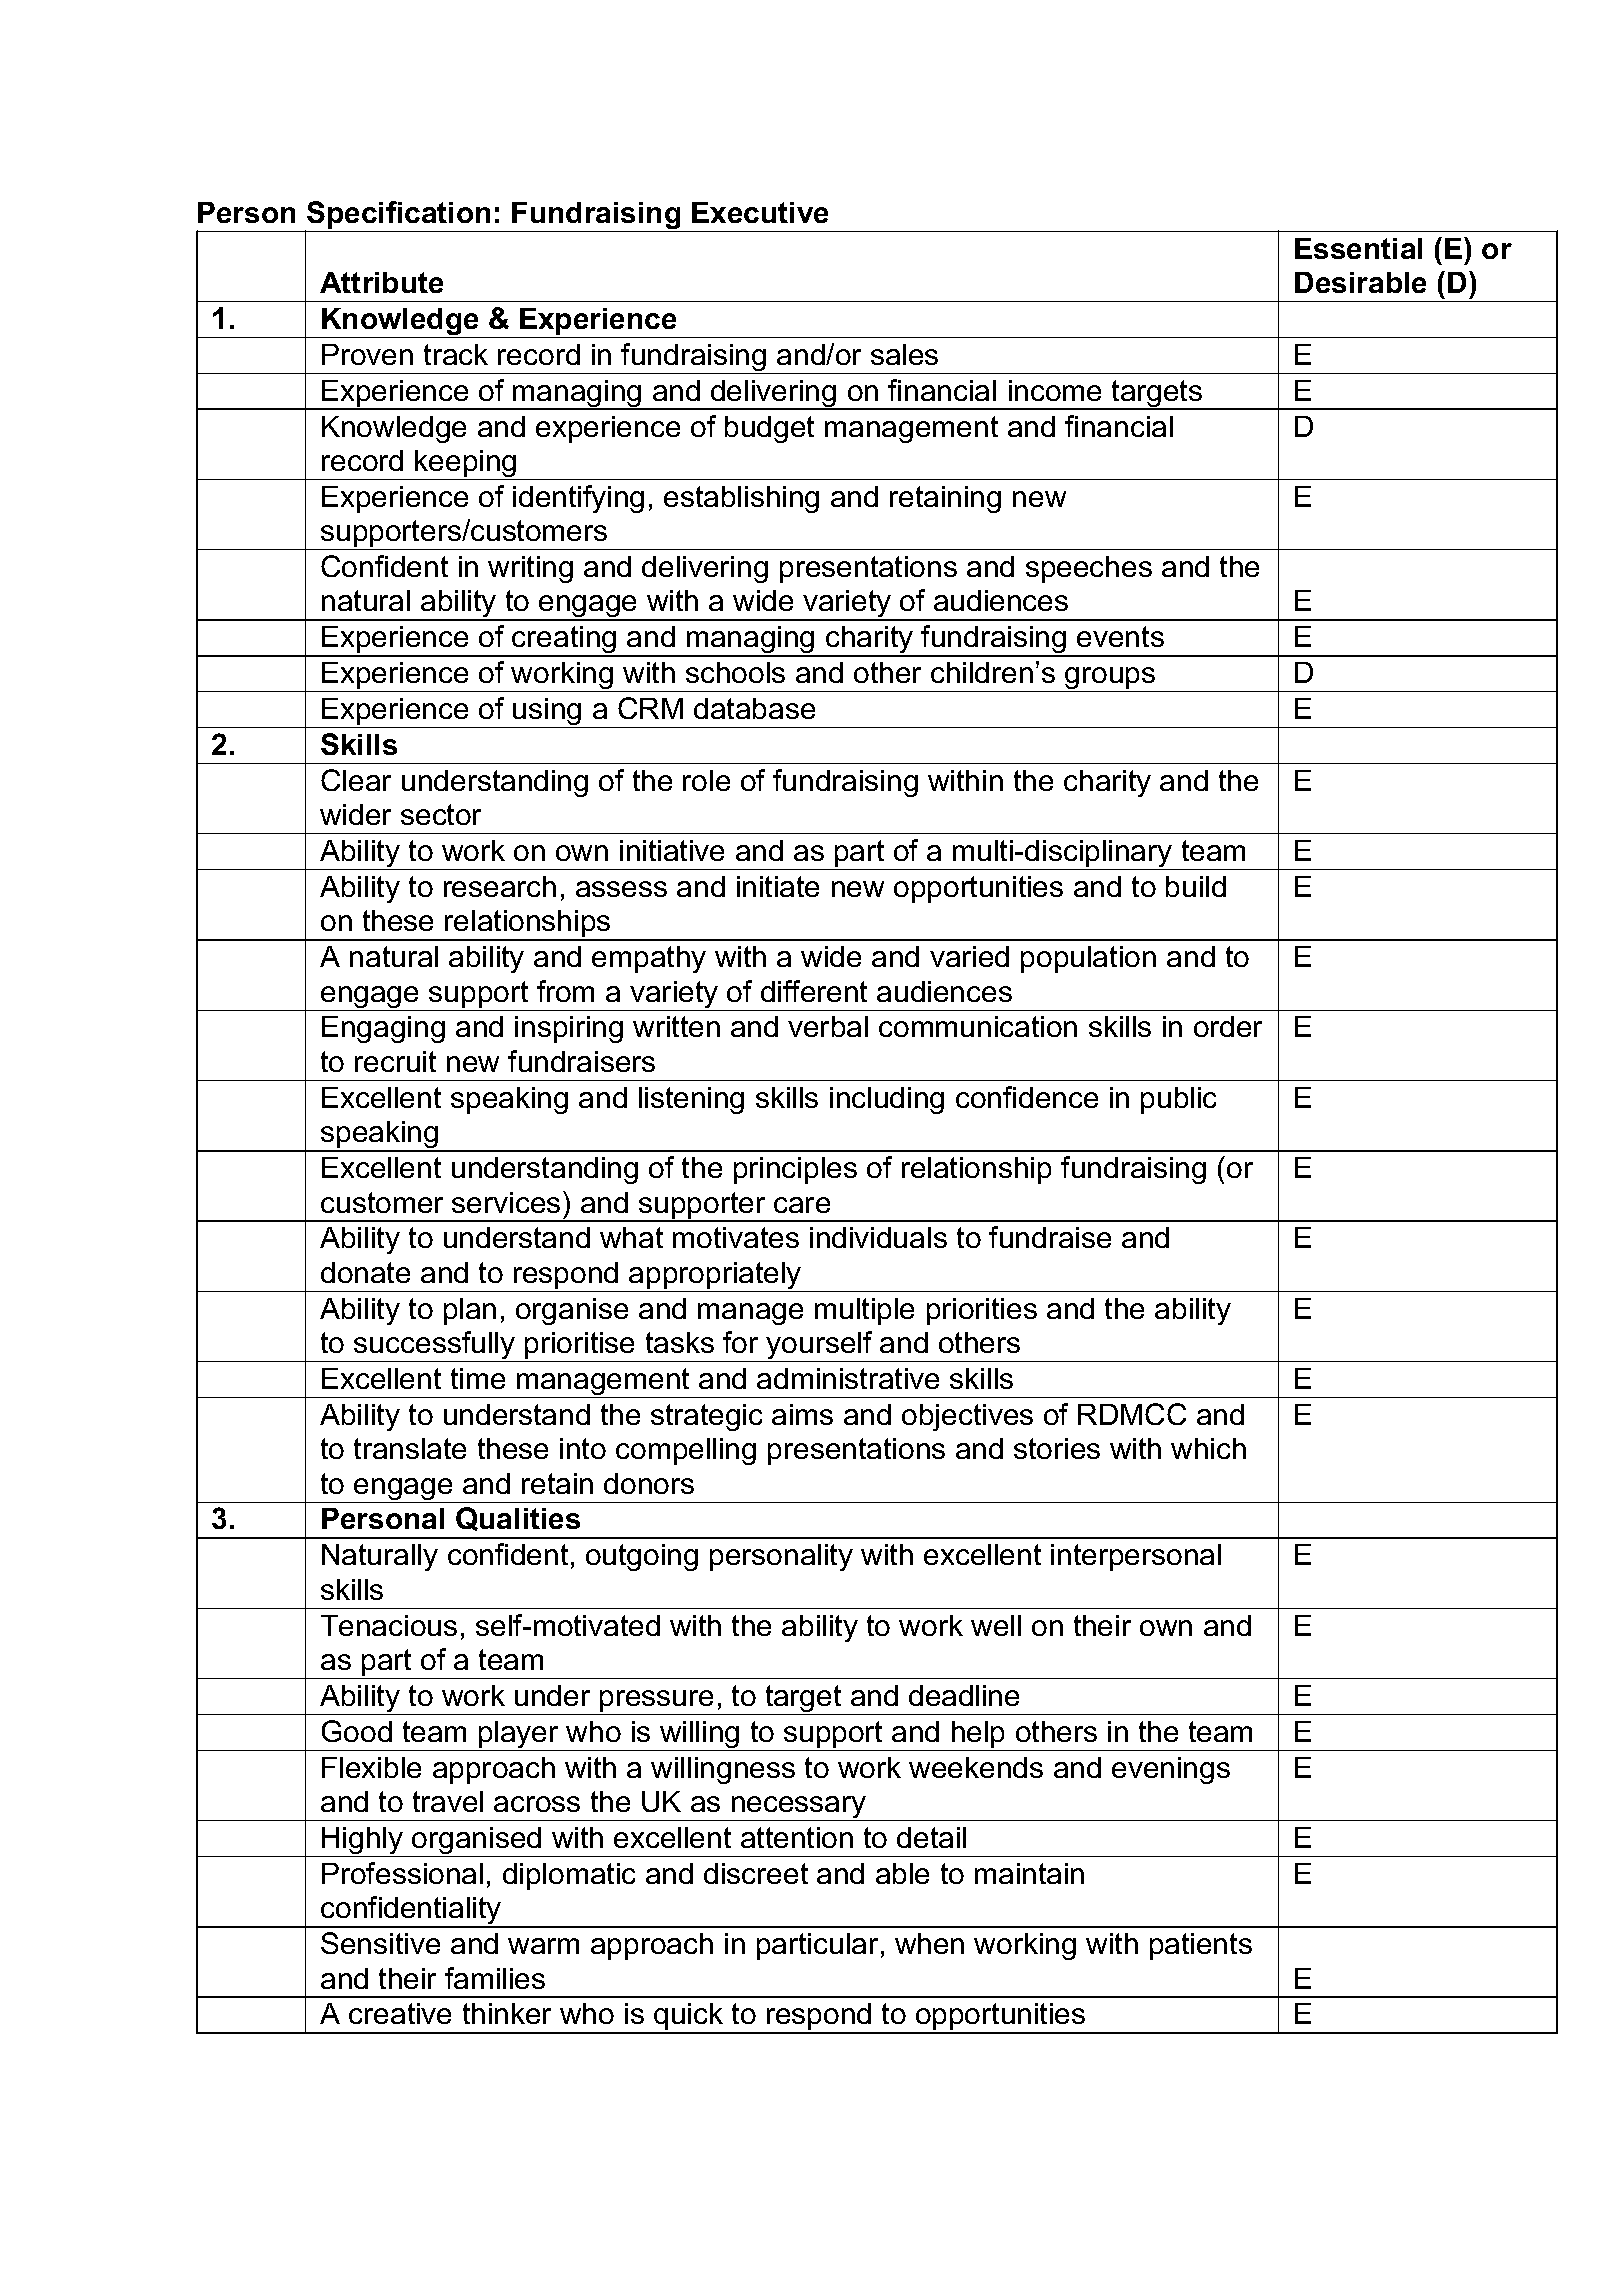 The image size is (1622, 2294). Describe the element at coordinates (778, 886) in the screenshot. I see `initiate` at that location.
